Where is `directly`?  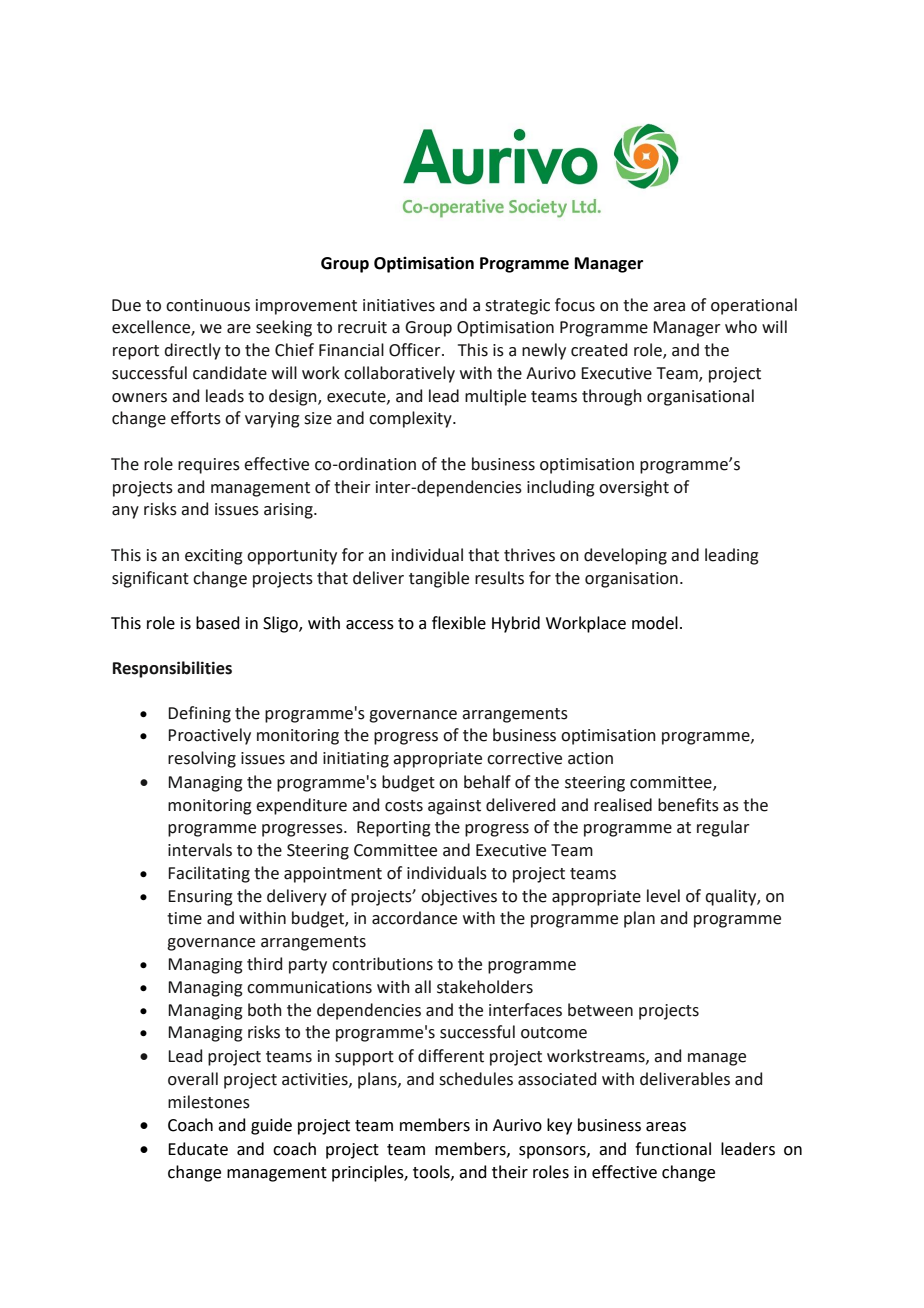 directly is located at coordinates (192, 351).
